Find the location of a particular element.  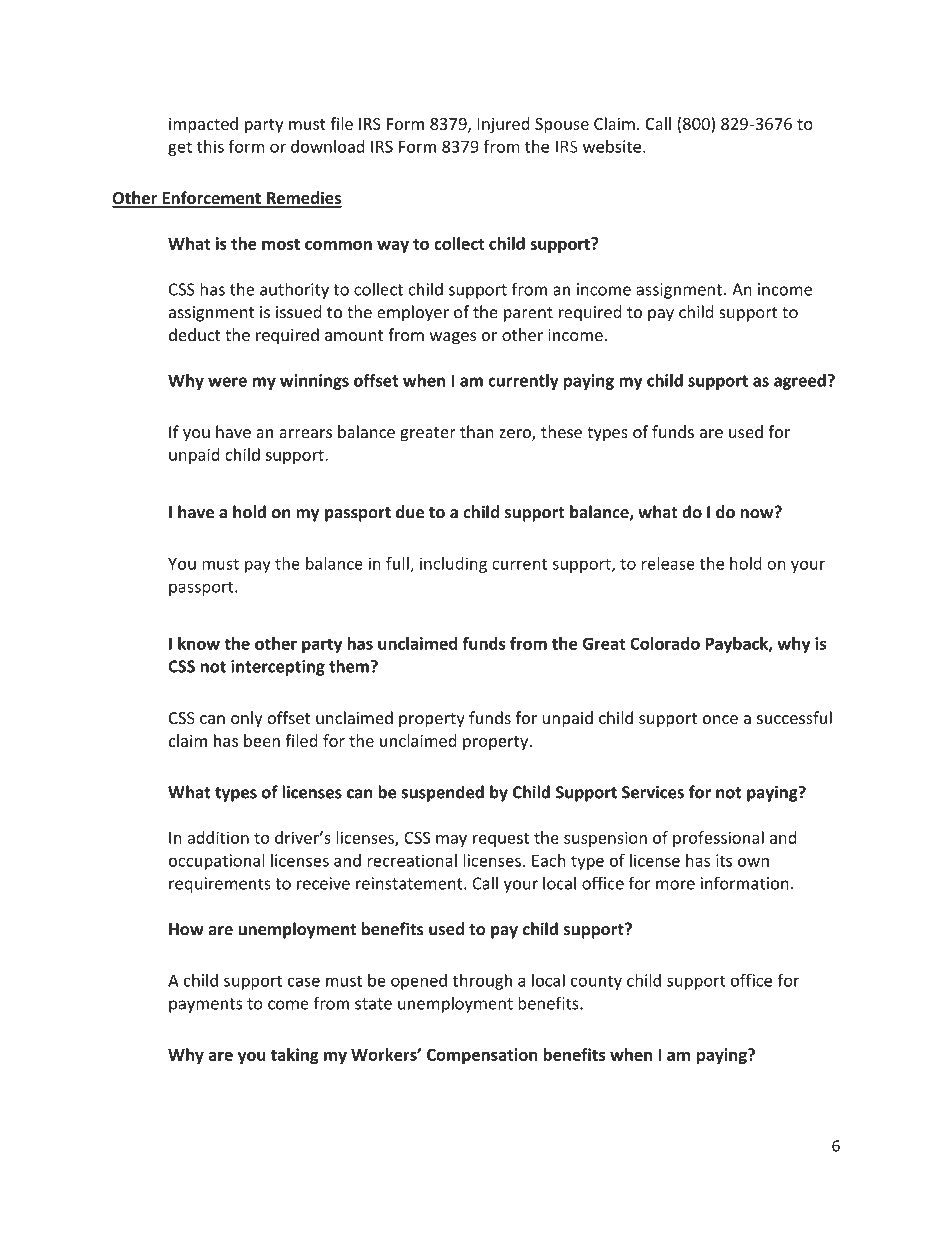

taking is located at coordinates (295, 1056).
